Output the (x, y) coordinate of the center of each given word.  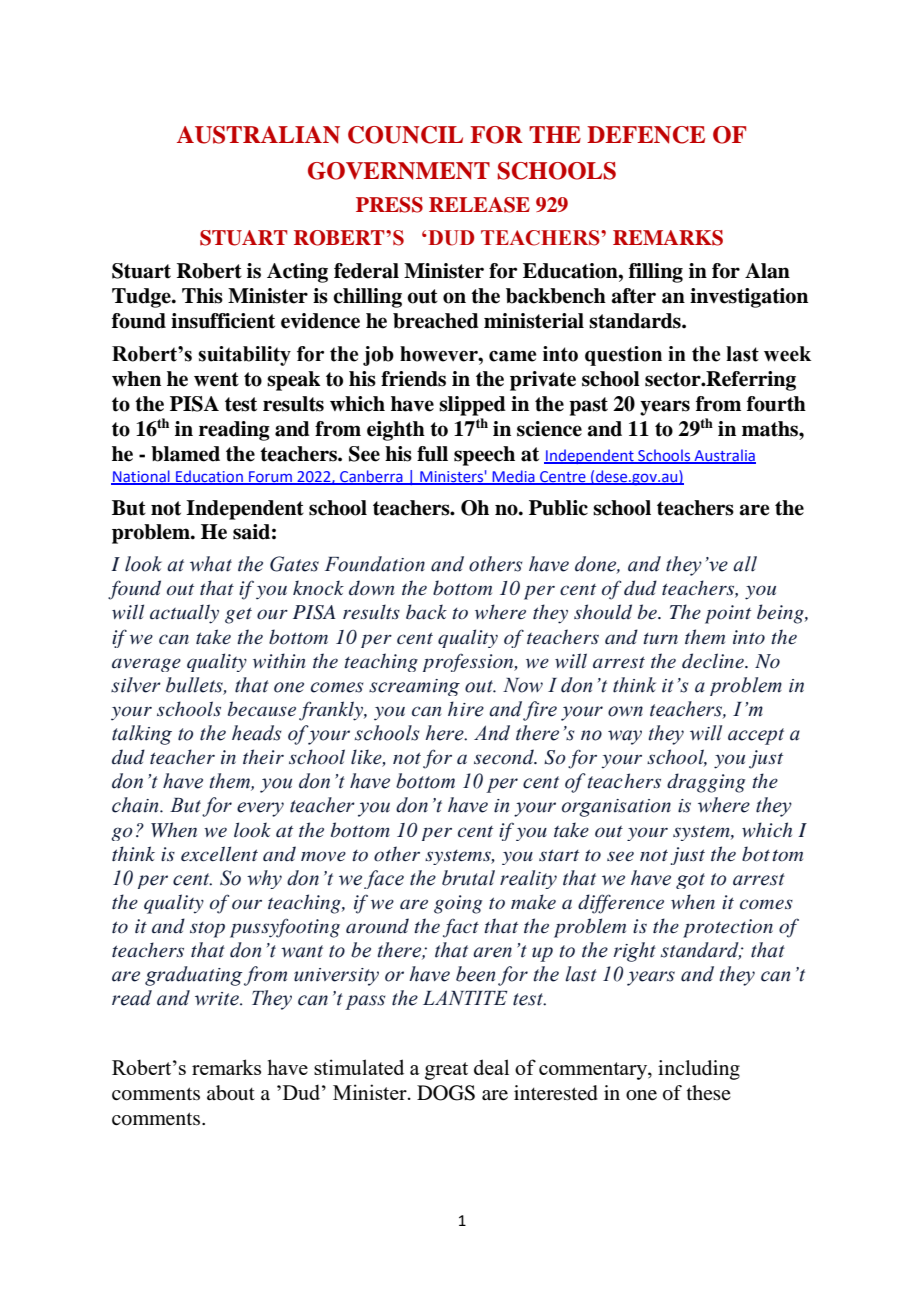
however (440, 354)
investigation (749, 298)
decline (714, 661)
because (262, 709)
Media (513, 477)
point (728, 614)
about (231, 1093)
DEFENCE (646, 135)
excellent (219, 854)
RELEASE (479, 205)
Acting (297, 273)
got (690, 881)
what (211, 564)
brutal (468, 878)
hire (466, 709)
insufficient (223, 321)
